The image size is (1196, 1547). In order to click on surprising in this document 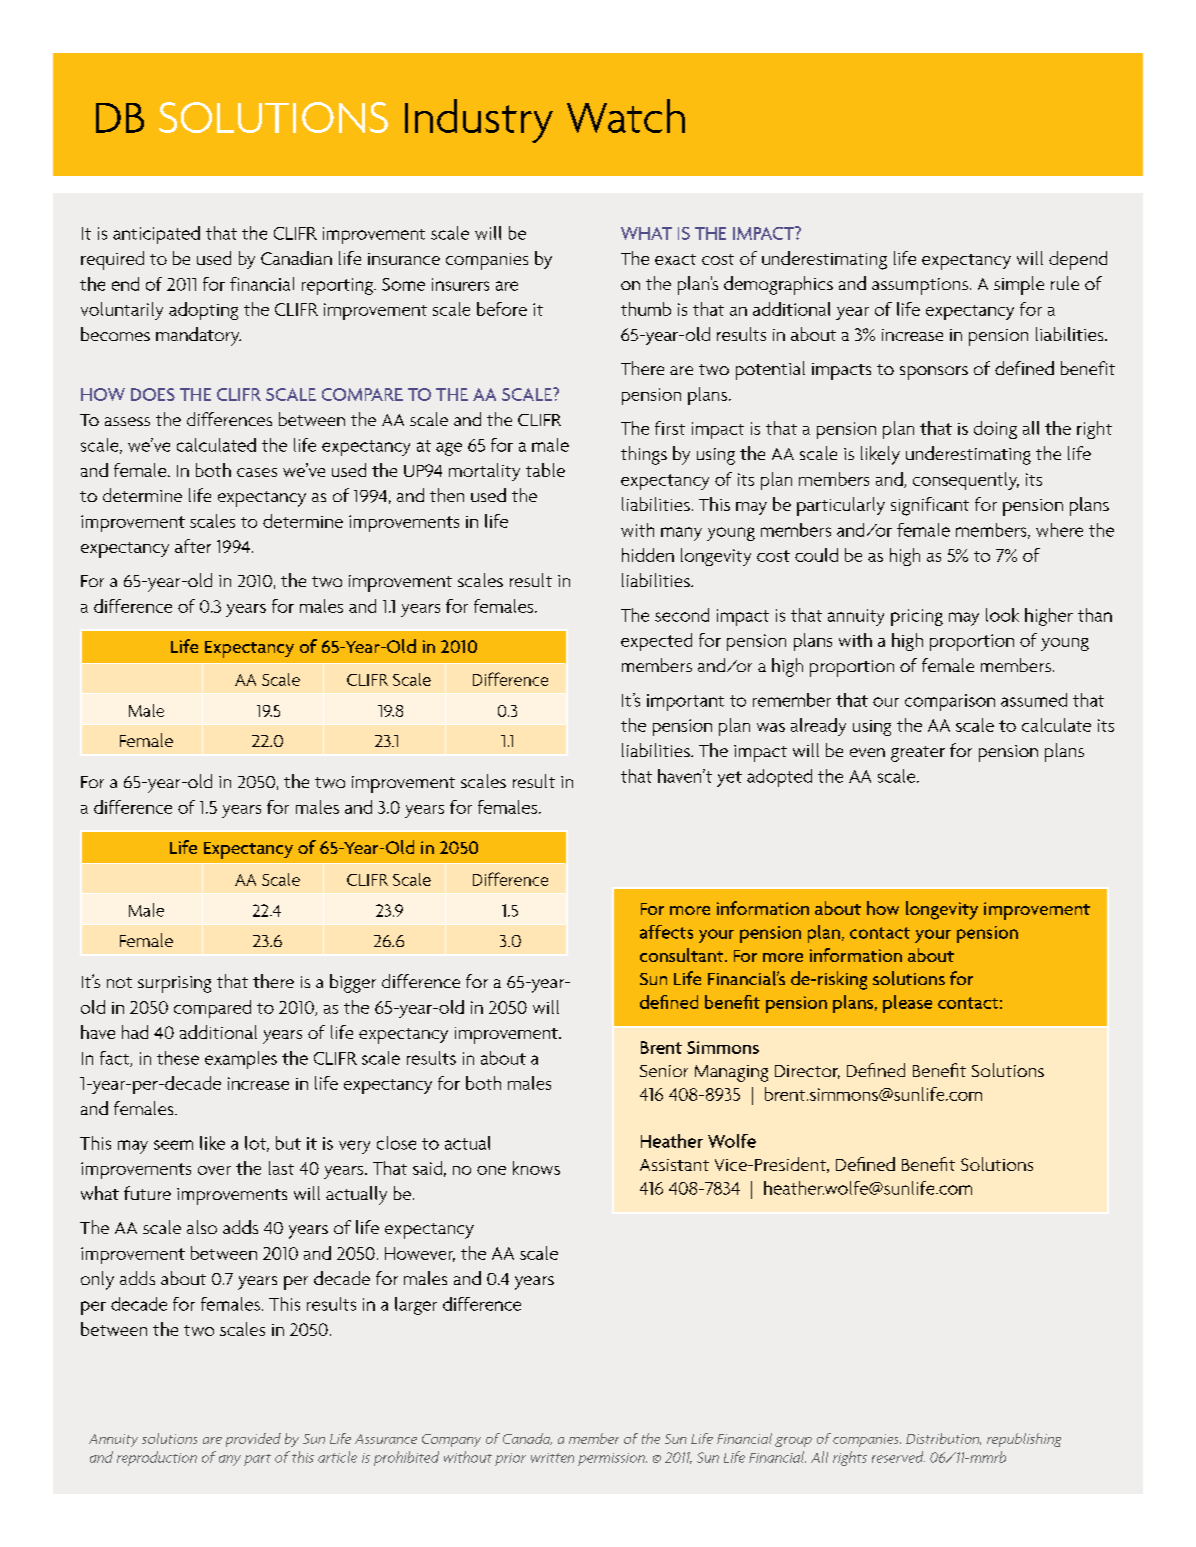, I will do `click(174, 984)`.
